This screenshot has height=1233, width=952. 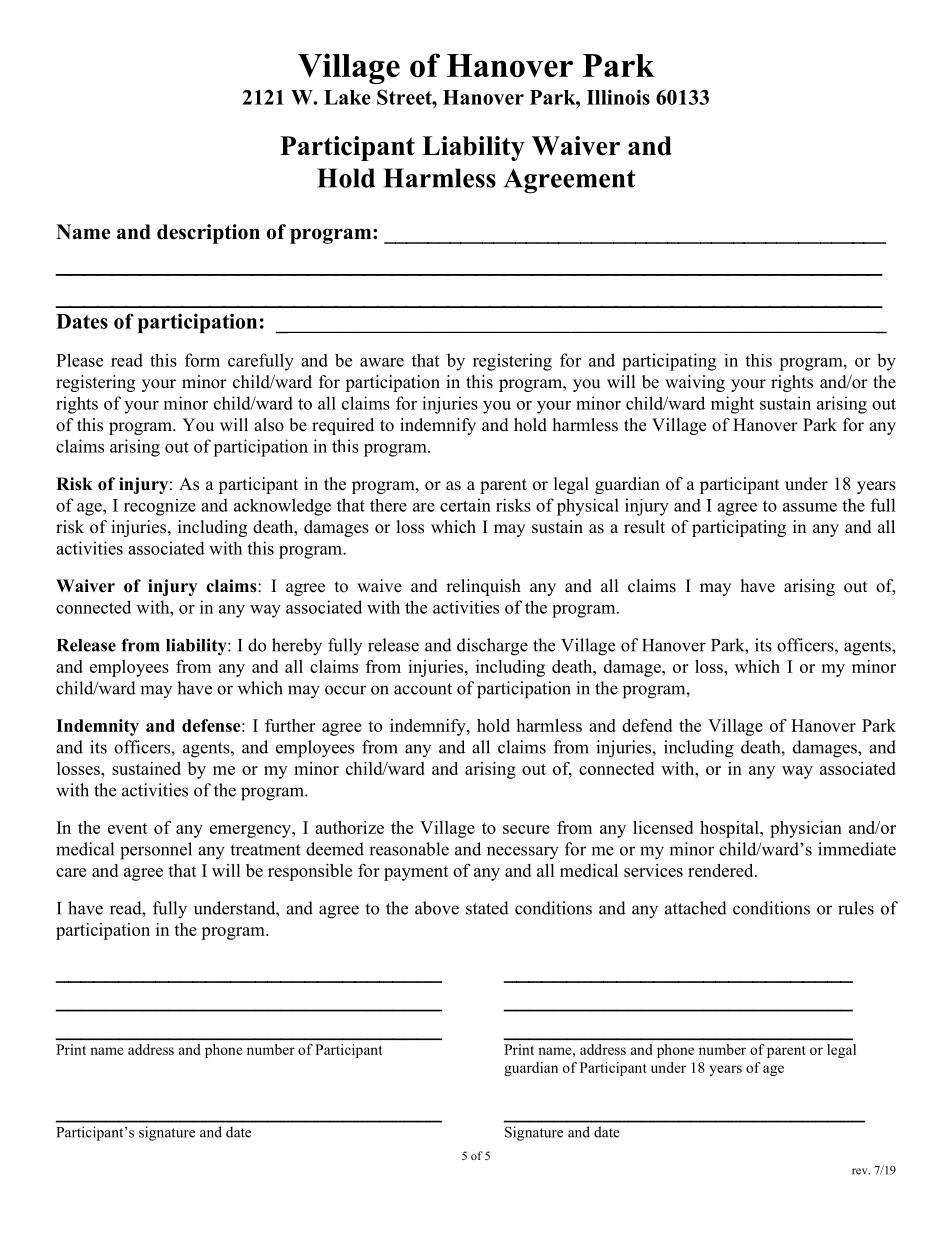 I want to click on assume, so click(x=810, y=507).
